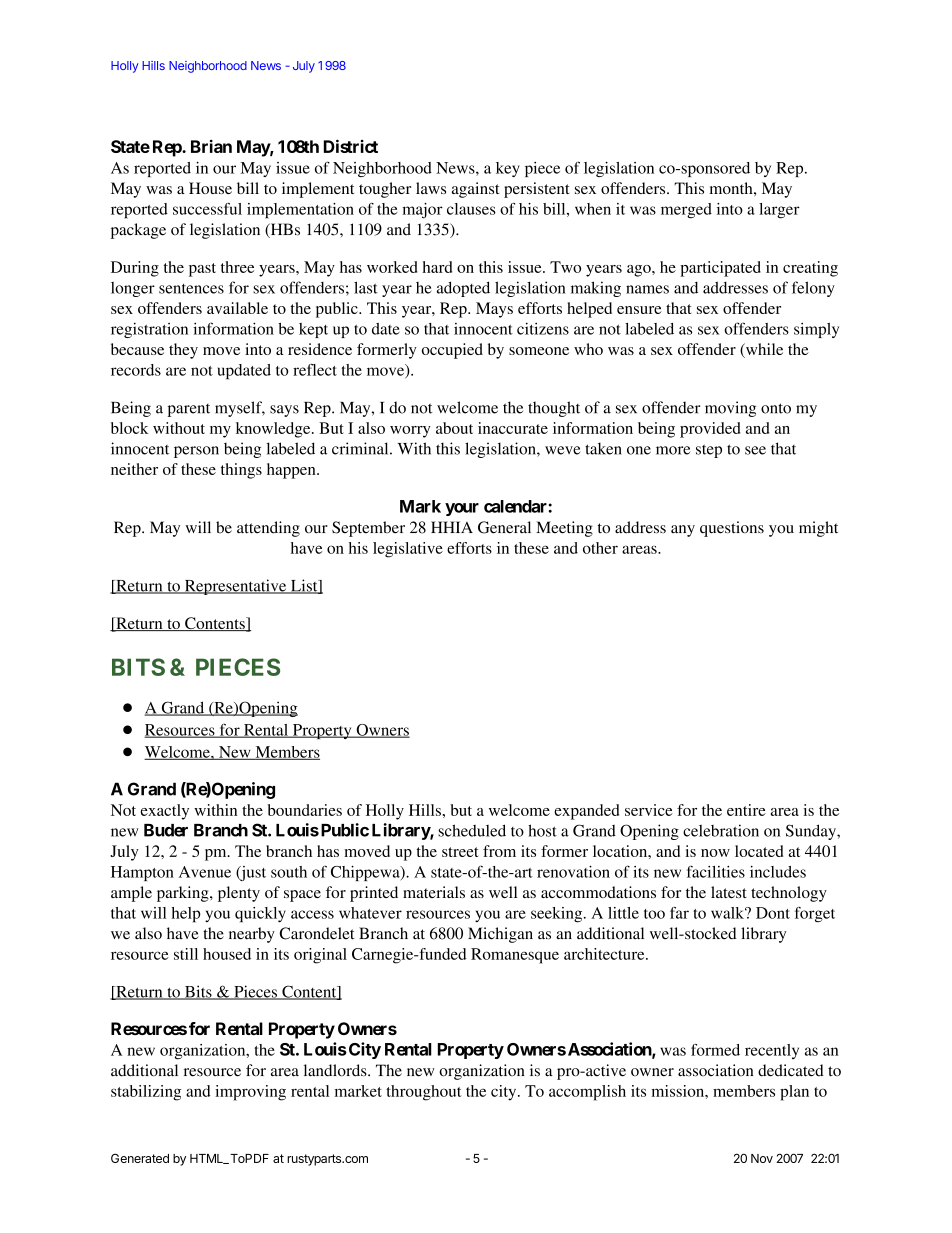 The height and width of the screenshot is (1233, 952). Describe the element at coordinates (235, 587) in the screenshot. I see `Representative` at that location.
